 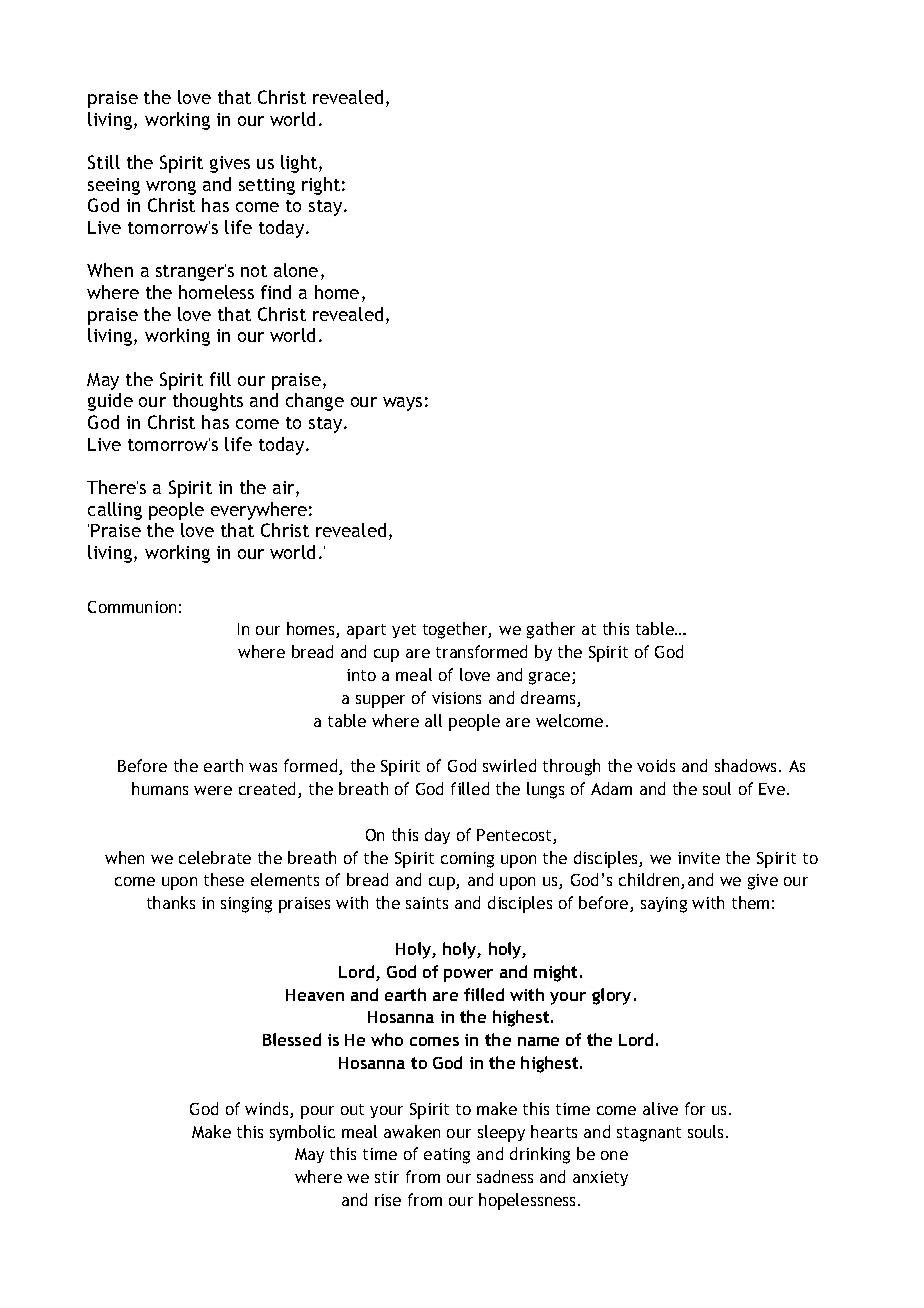 What do you see at coordinates (402, 404) in the page?
I see `ways` at bounding box center [402, 404].
